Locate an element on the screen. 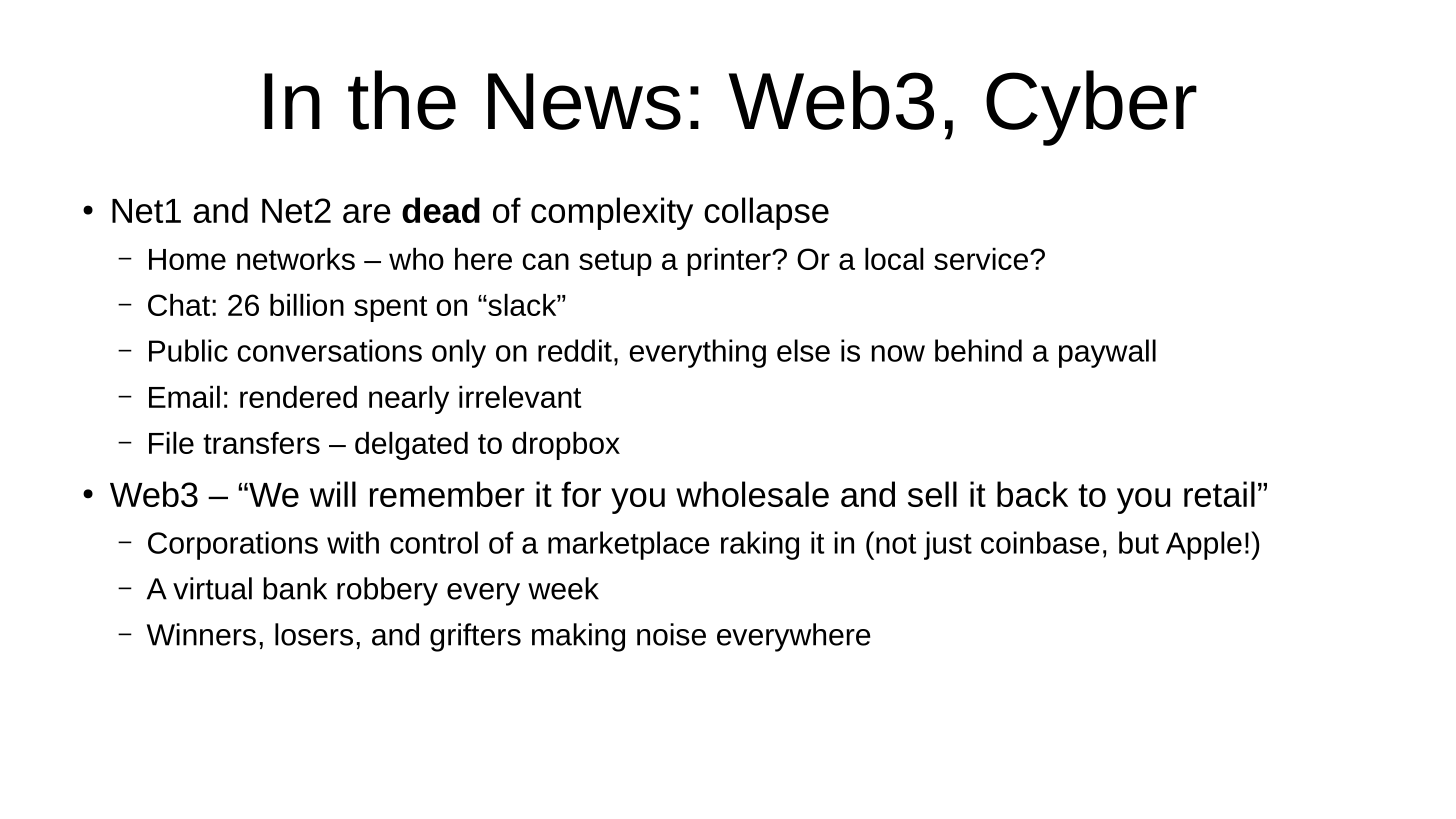 This screenshot has height=819, width=1456. News is located at coordinates (584, 101).
